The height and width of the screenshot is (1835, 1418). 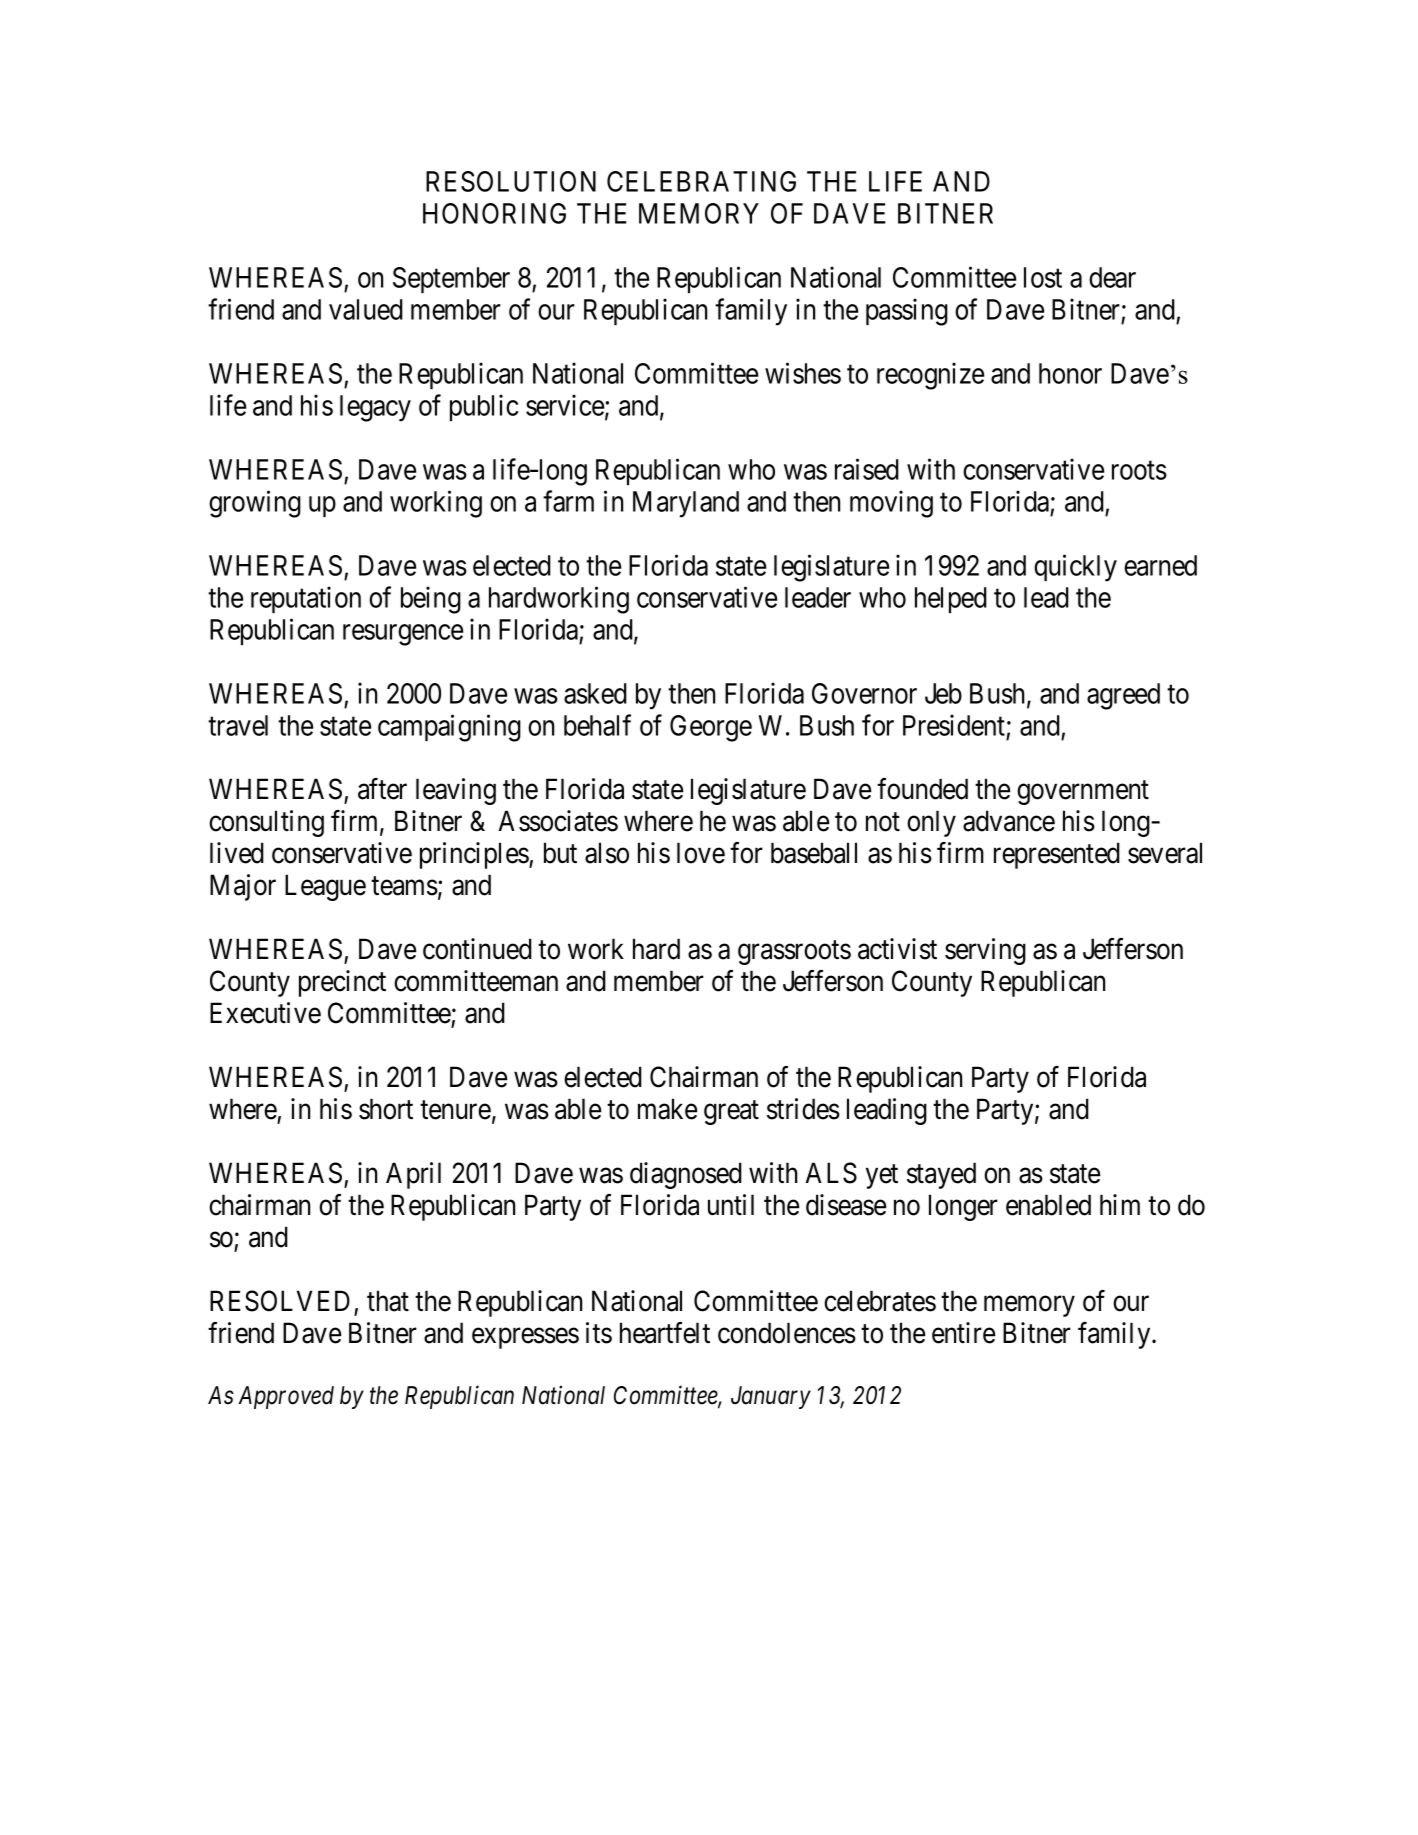 I want to click on lost, so click(x=1043, y=277).
